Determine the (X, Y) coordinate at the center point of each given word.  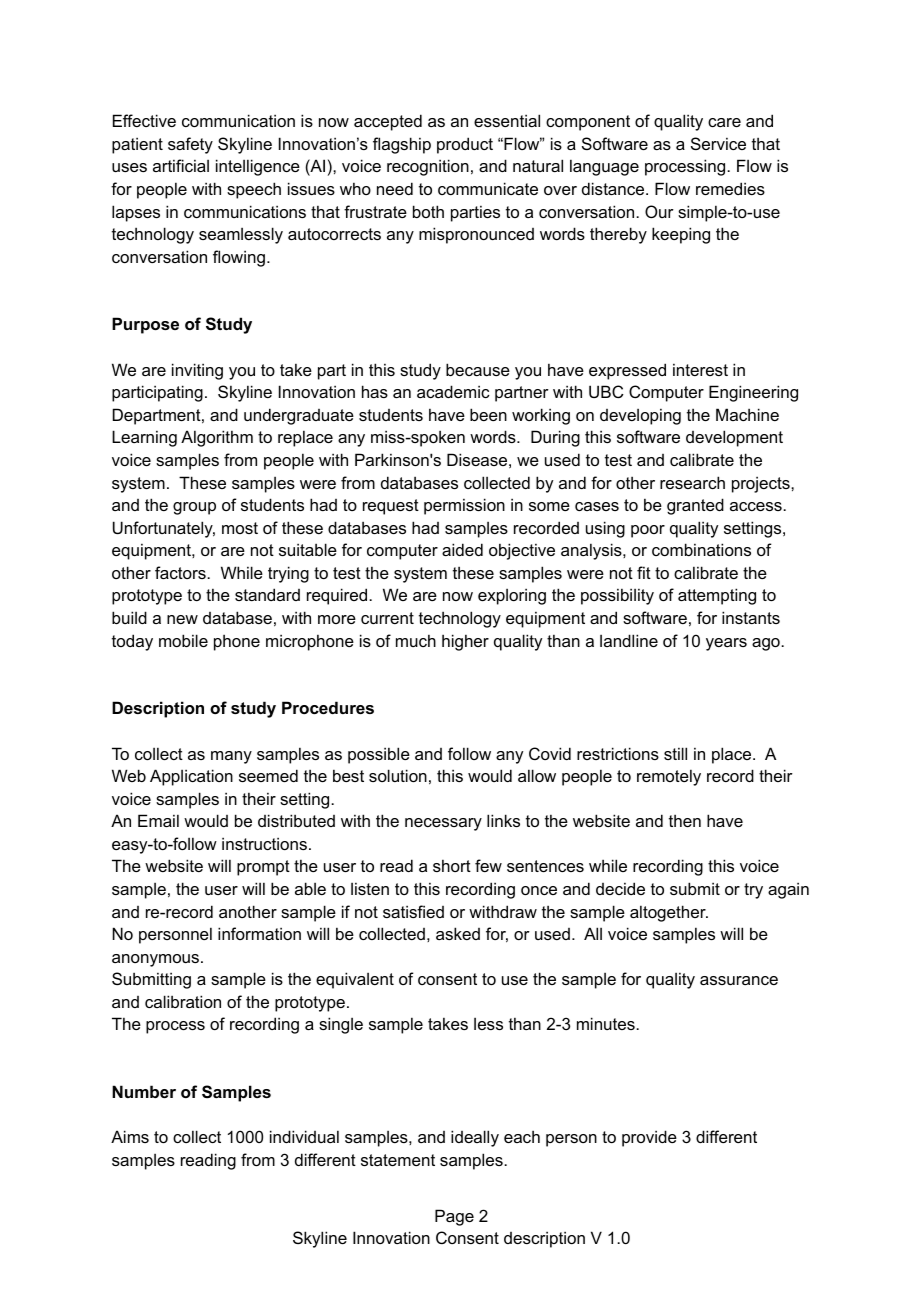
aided (462, 549)
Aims (130, 1136)
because (478, 369)
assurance (739, 980)
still (675, 753)
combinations (701, 549)
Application (191, 777)
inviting (197, 371)
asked (458, 933)
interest (700, 369)
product (465, 145)
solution (398, 775)
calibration (183, 1001)
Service (718, 143)
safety (190, 145)
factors (181, 572)
